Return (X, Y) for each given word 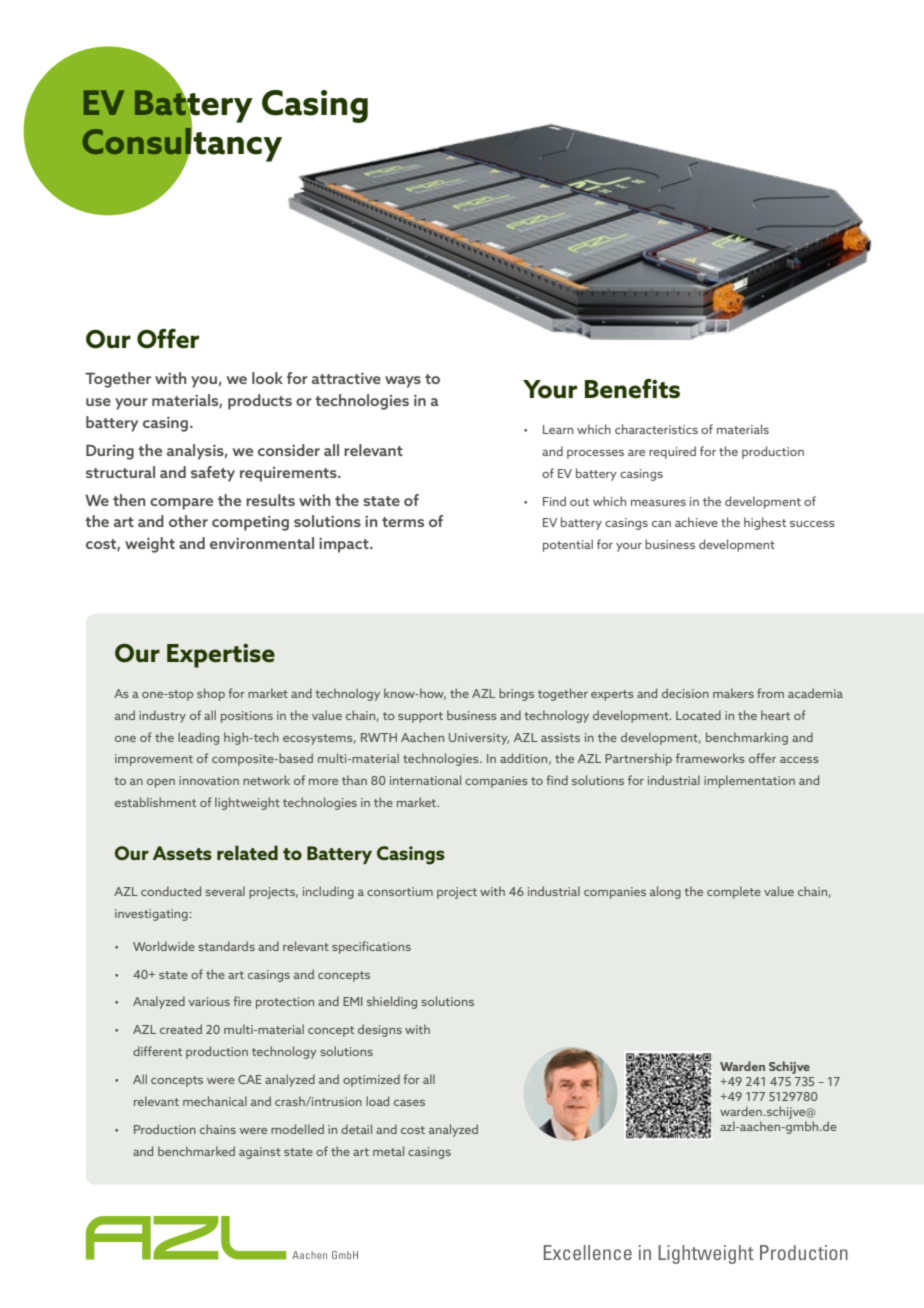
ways (403, 382)
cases (409, 1103)
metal (388, 1151)
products (260, 402)
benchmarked (196, 1151)
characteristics (656, 429)
